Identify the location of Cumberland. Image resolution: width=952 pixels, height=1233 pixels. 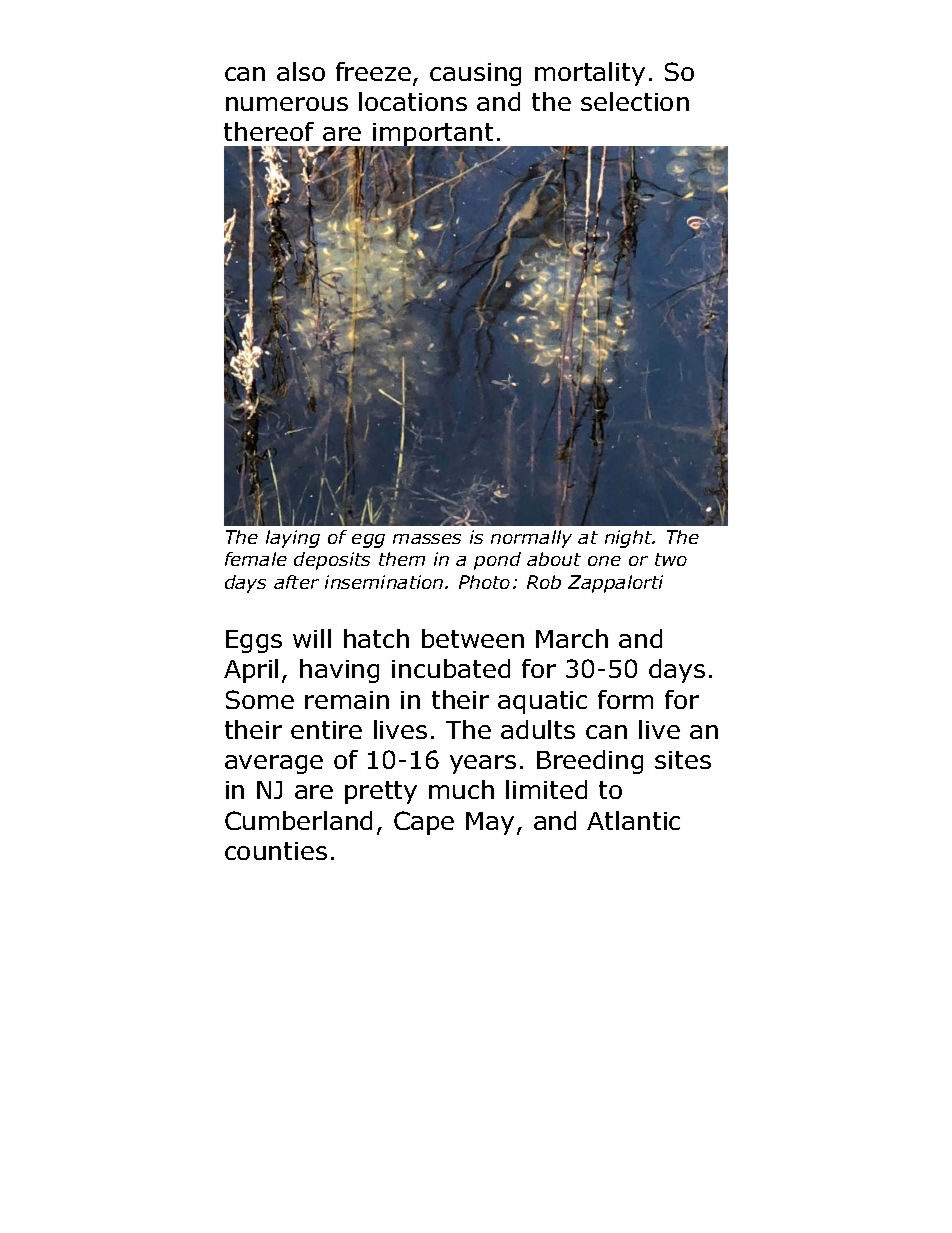
(298, 820).
